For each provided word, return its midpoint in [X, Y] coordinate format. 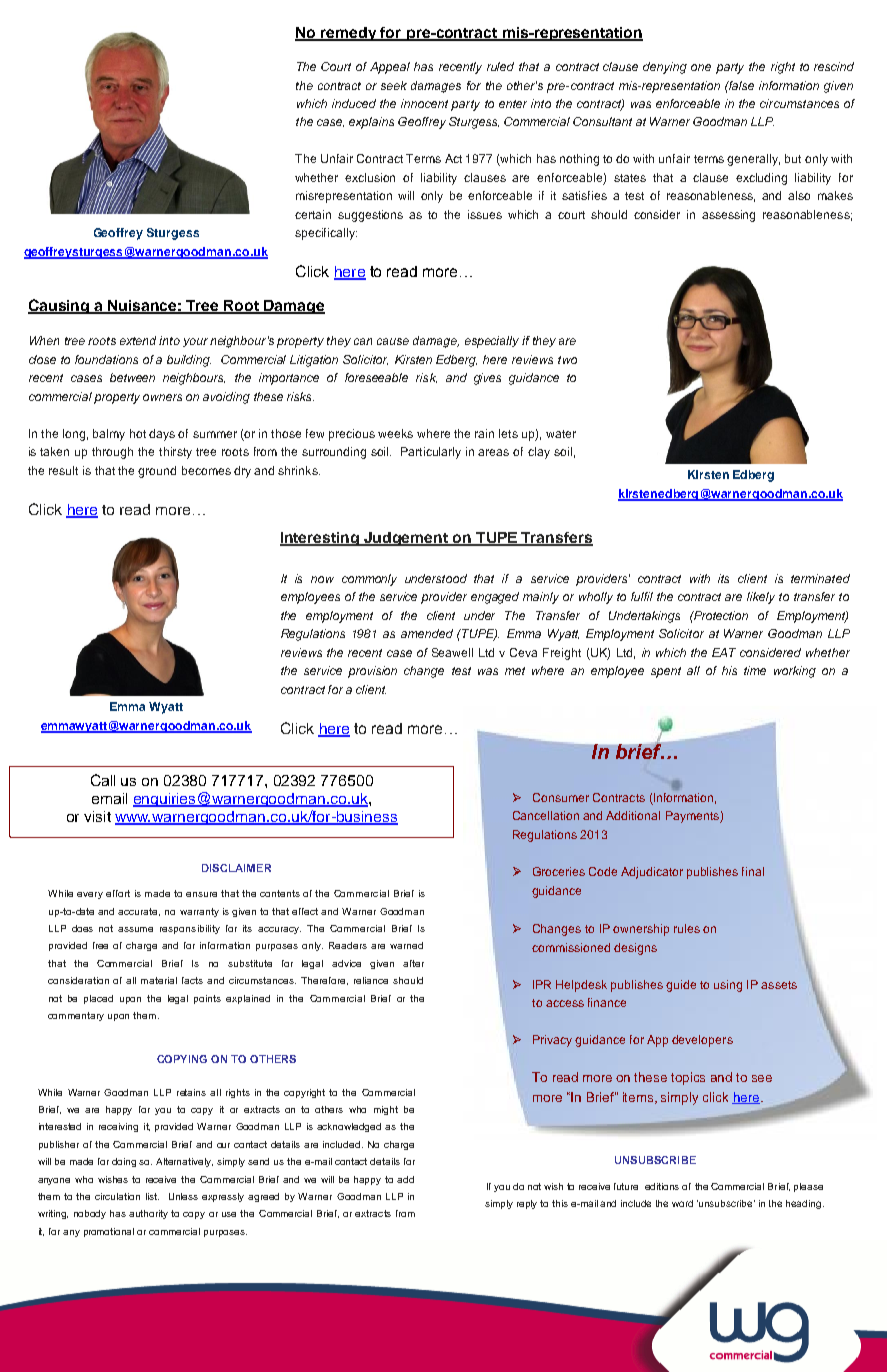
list [152, 1196]
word [682, 1203]
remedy [349, 34]
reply [527, 1204]
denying [665, 68]
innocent [424, 103]
